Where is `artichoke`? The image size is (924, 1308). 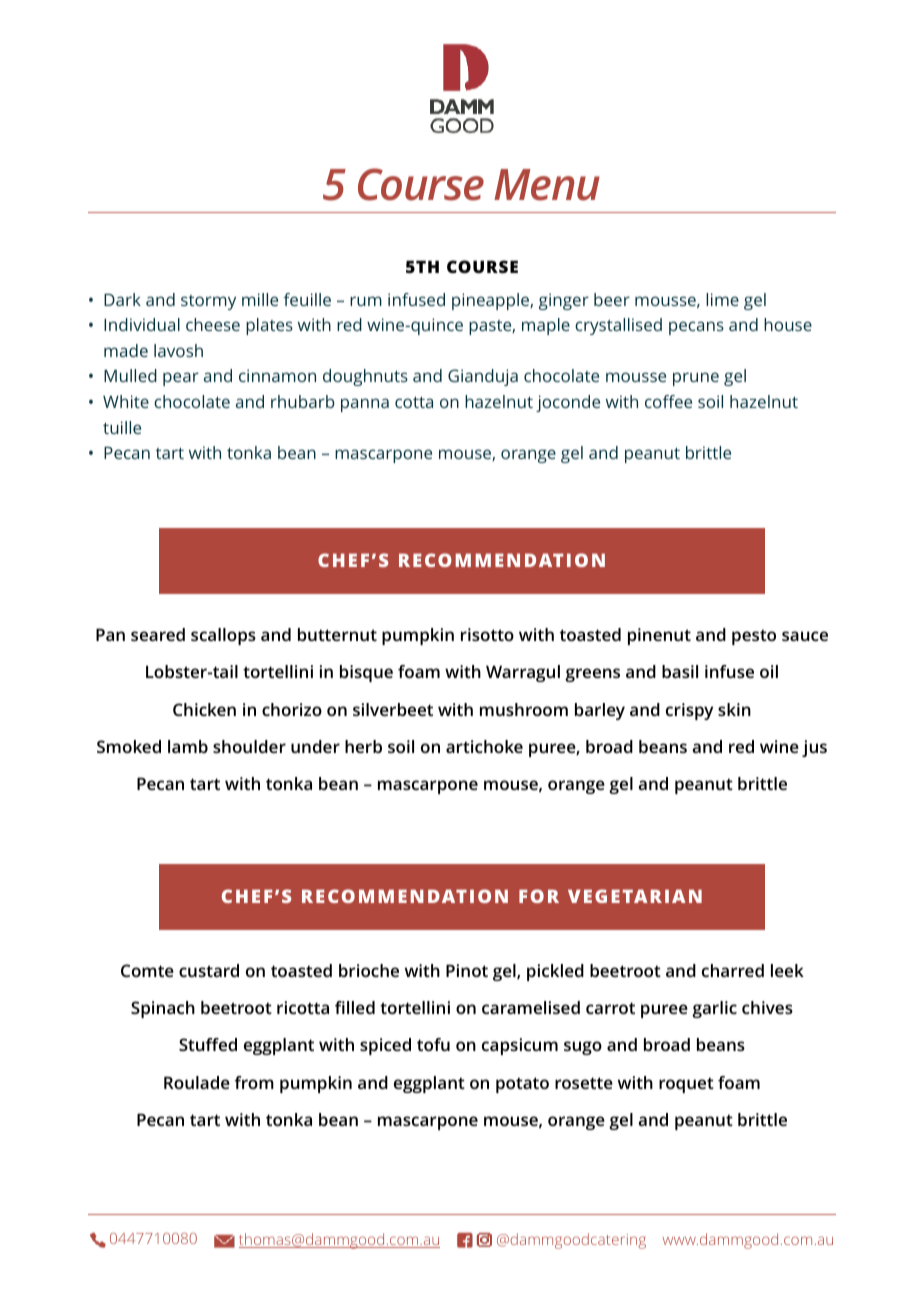
artichoke is located at coordinates (484, 746).
